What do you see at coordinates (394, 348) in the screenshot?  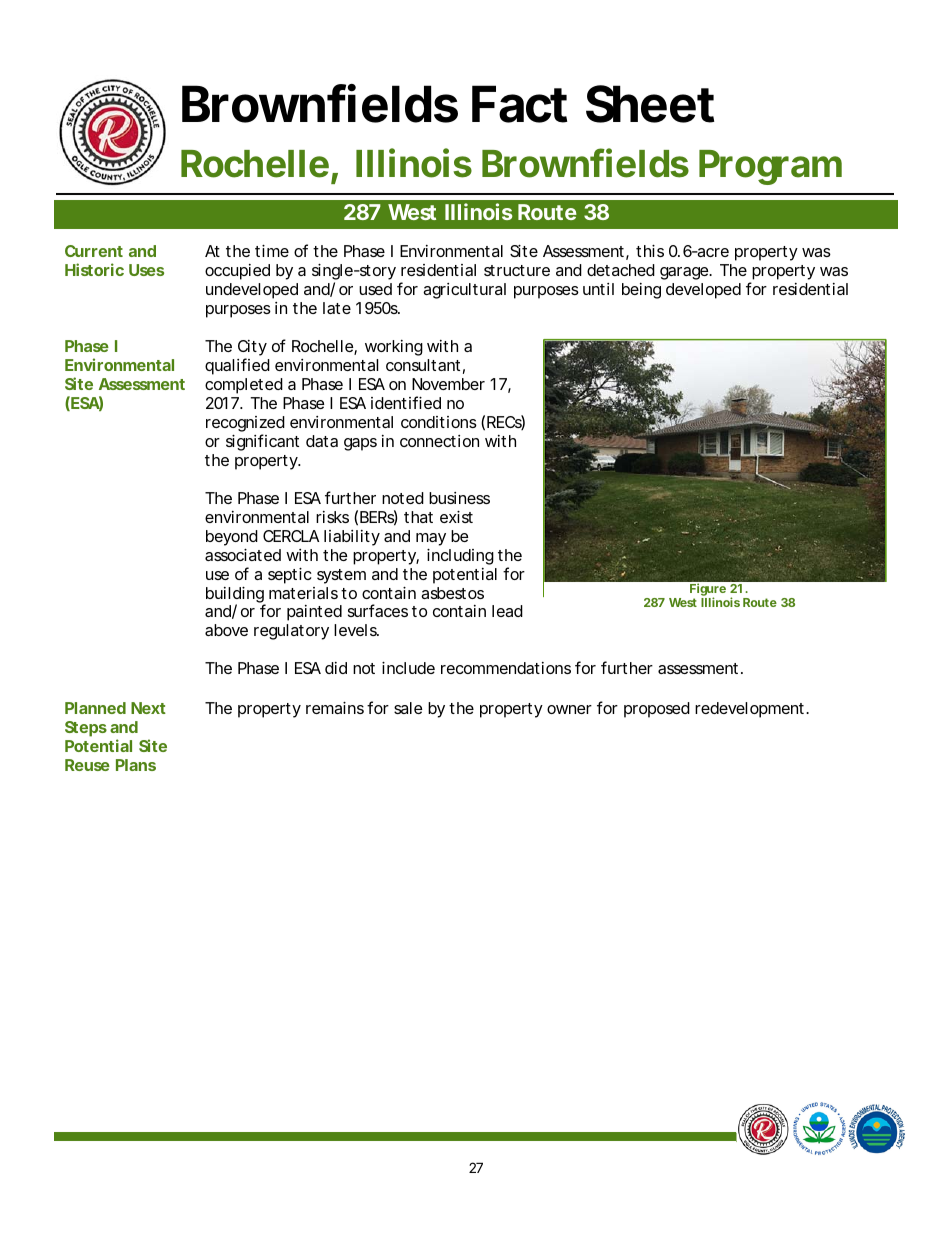 I see `working` at bounding box center [394, 348].
